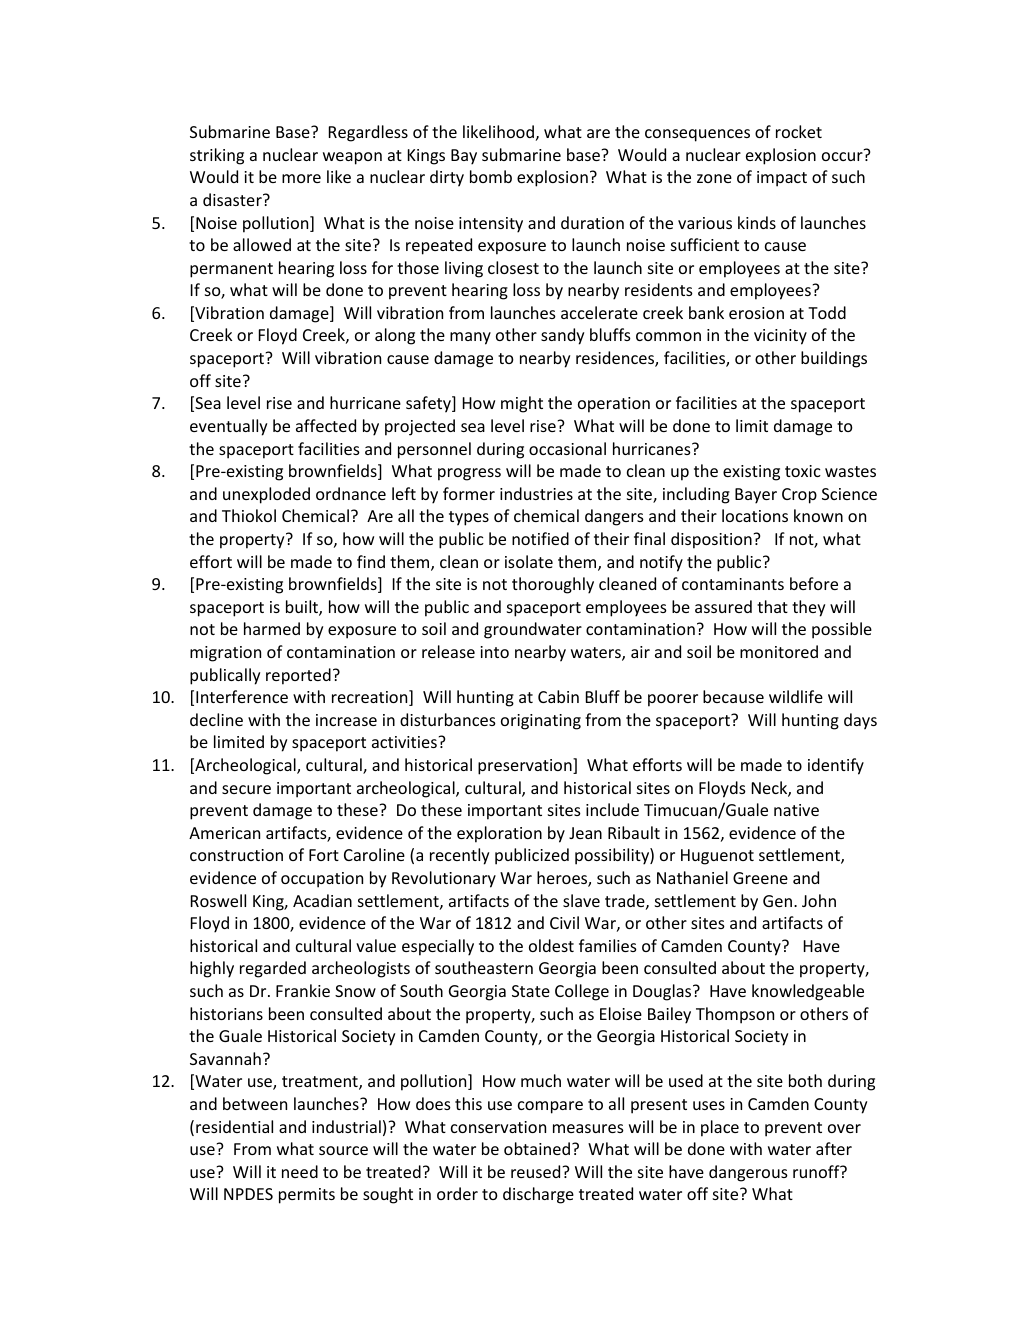 The image size is (1030, 1333). I want to click on need, so click(300, 1171).
